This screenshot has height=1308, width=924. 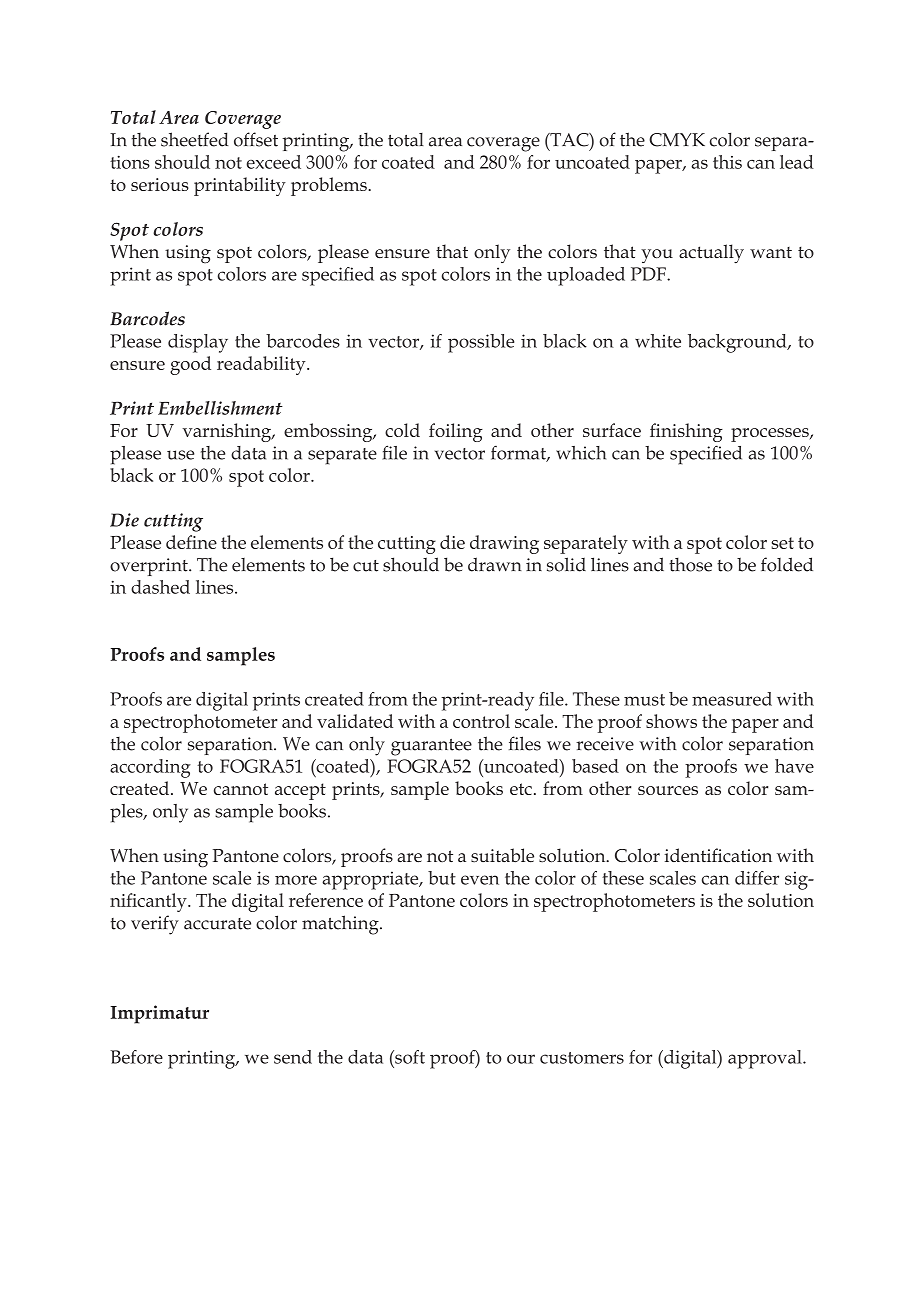 What do you see at coordinates (456, 432) in the screenshot?
I see `foiling` at bounding box center [456, 432].
